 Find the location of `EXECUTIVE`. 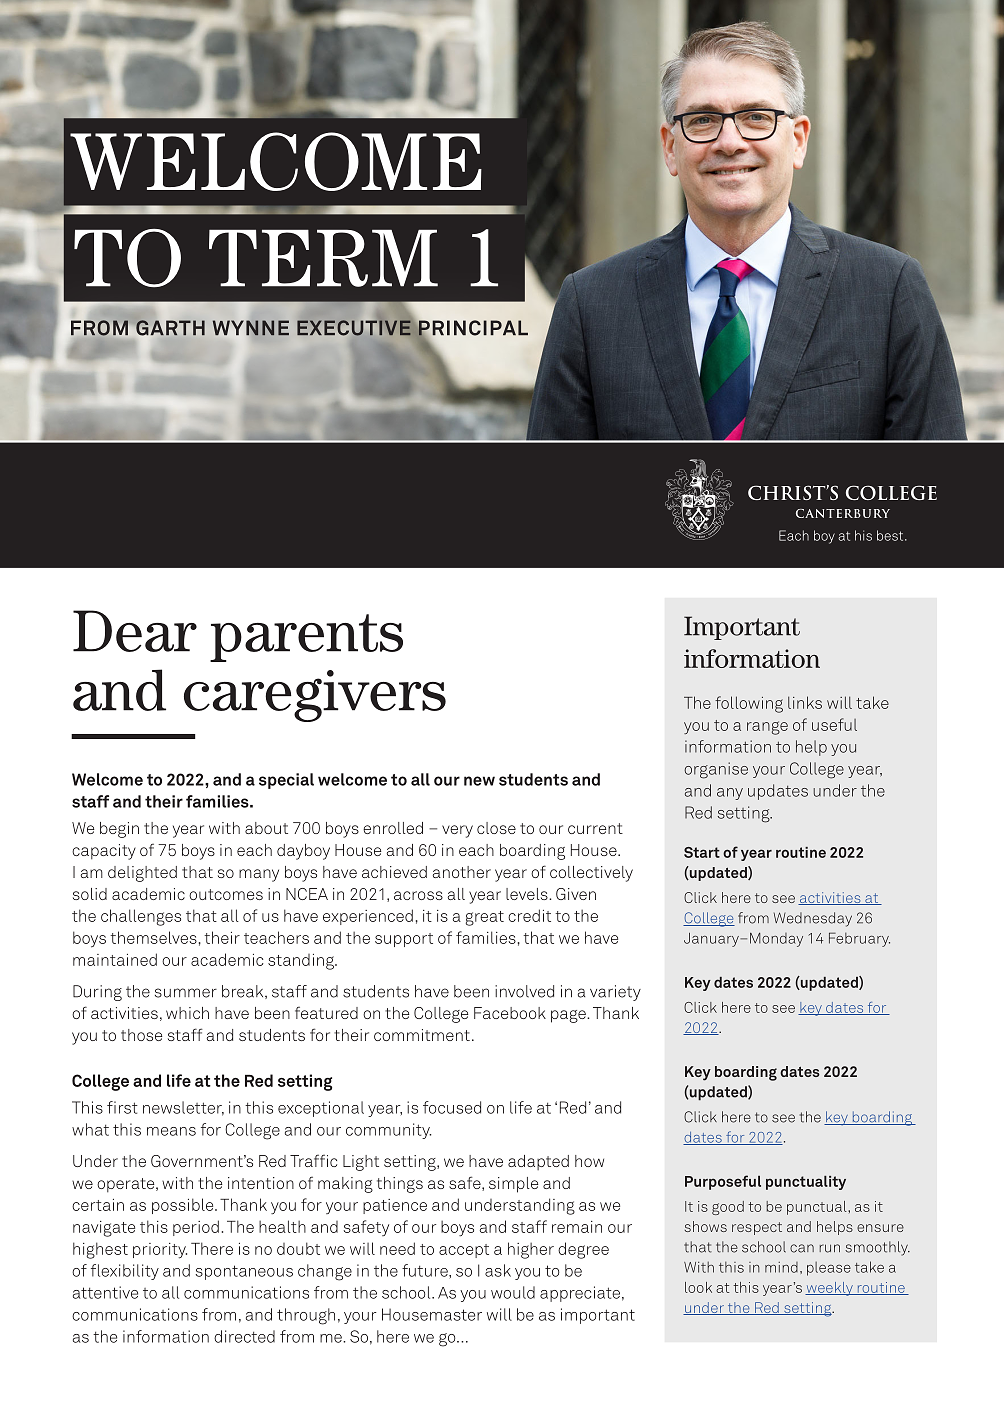

EXECUTIVE is located at coordinates (354, 328).
